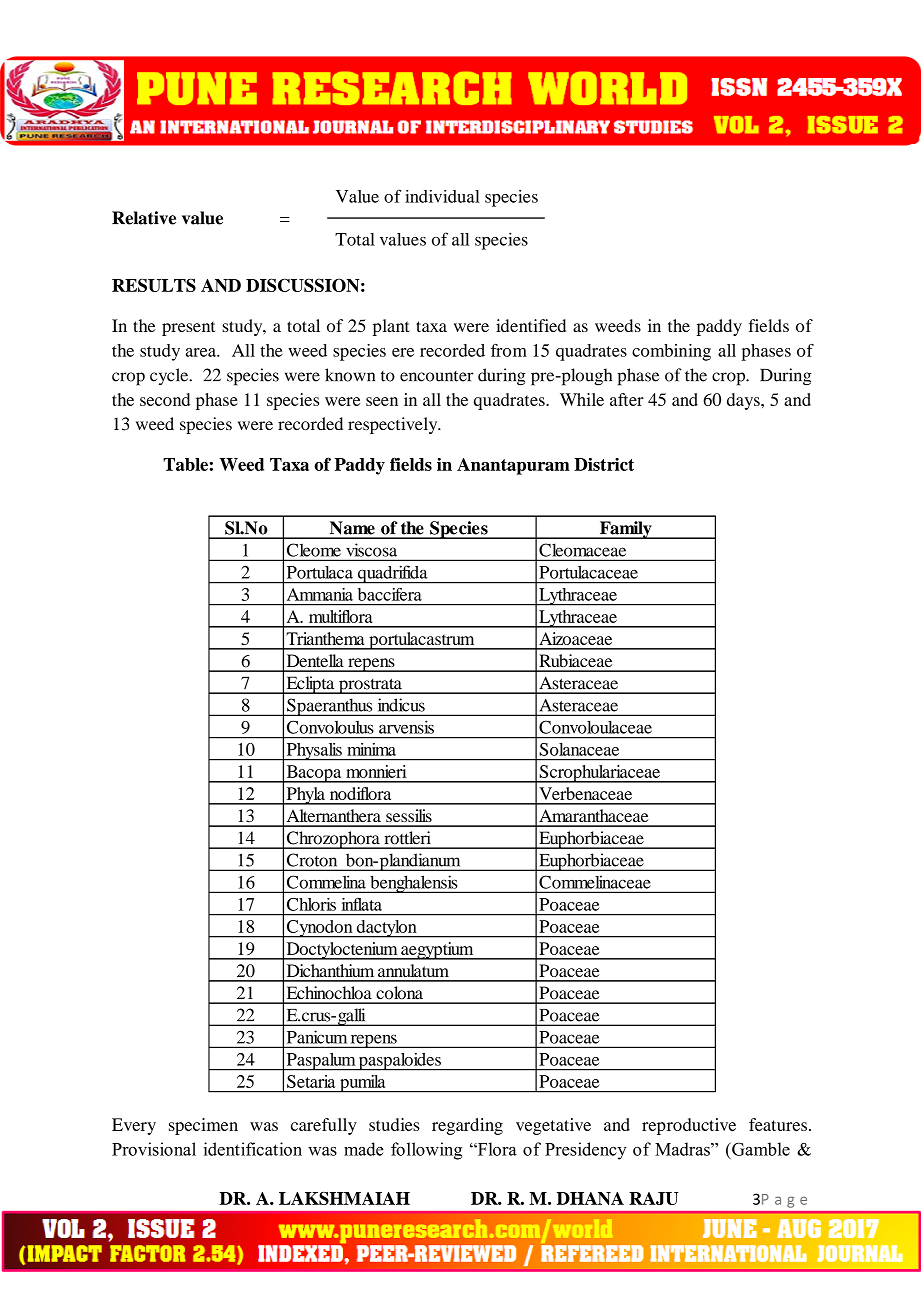 This image has height=1308, width=924. Describe the element at coordinates (144, 218) in the image. I see `Relative` at that location.
